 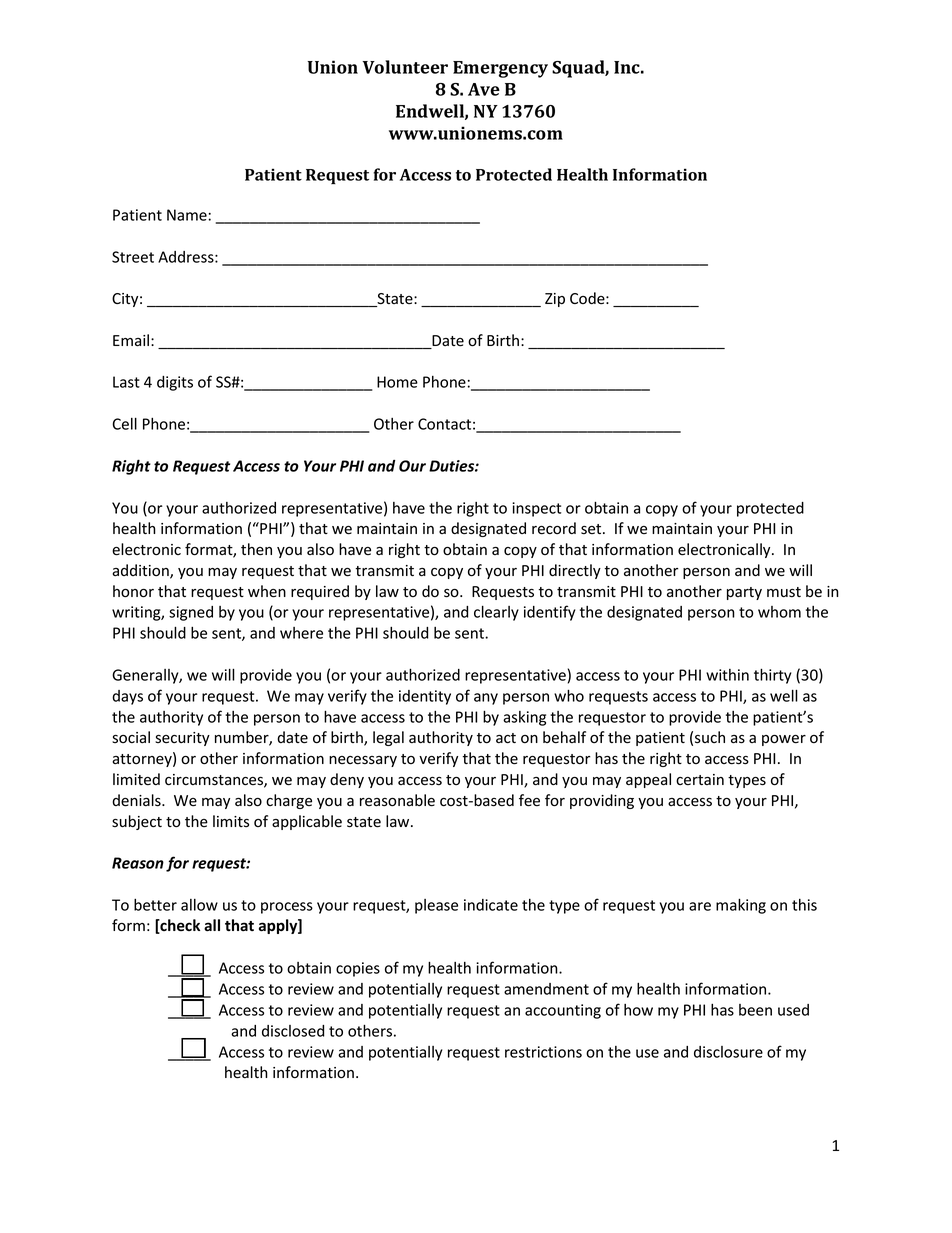 What do you see at coordinates (293, 1031) in the screenshot?
I see `disclosed` at bounding box center [293, 1031].
